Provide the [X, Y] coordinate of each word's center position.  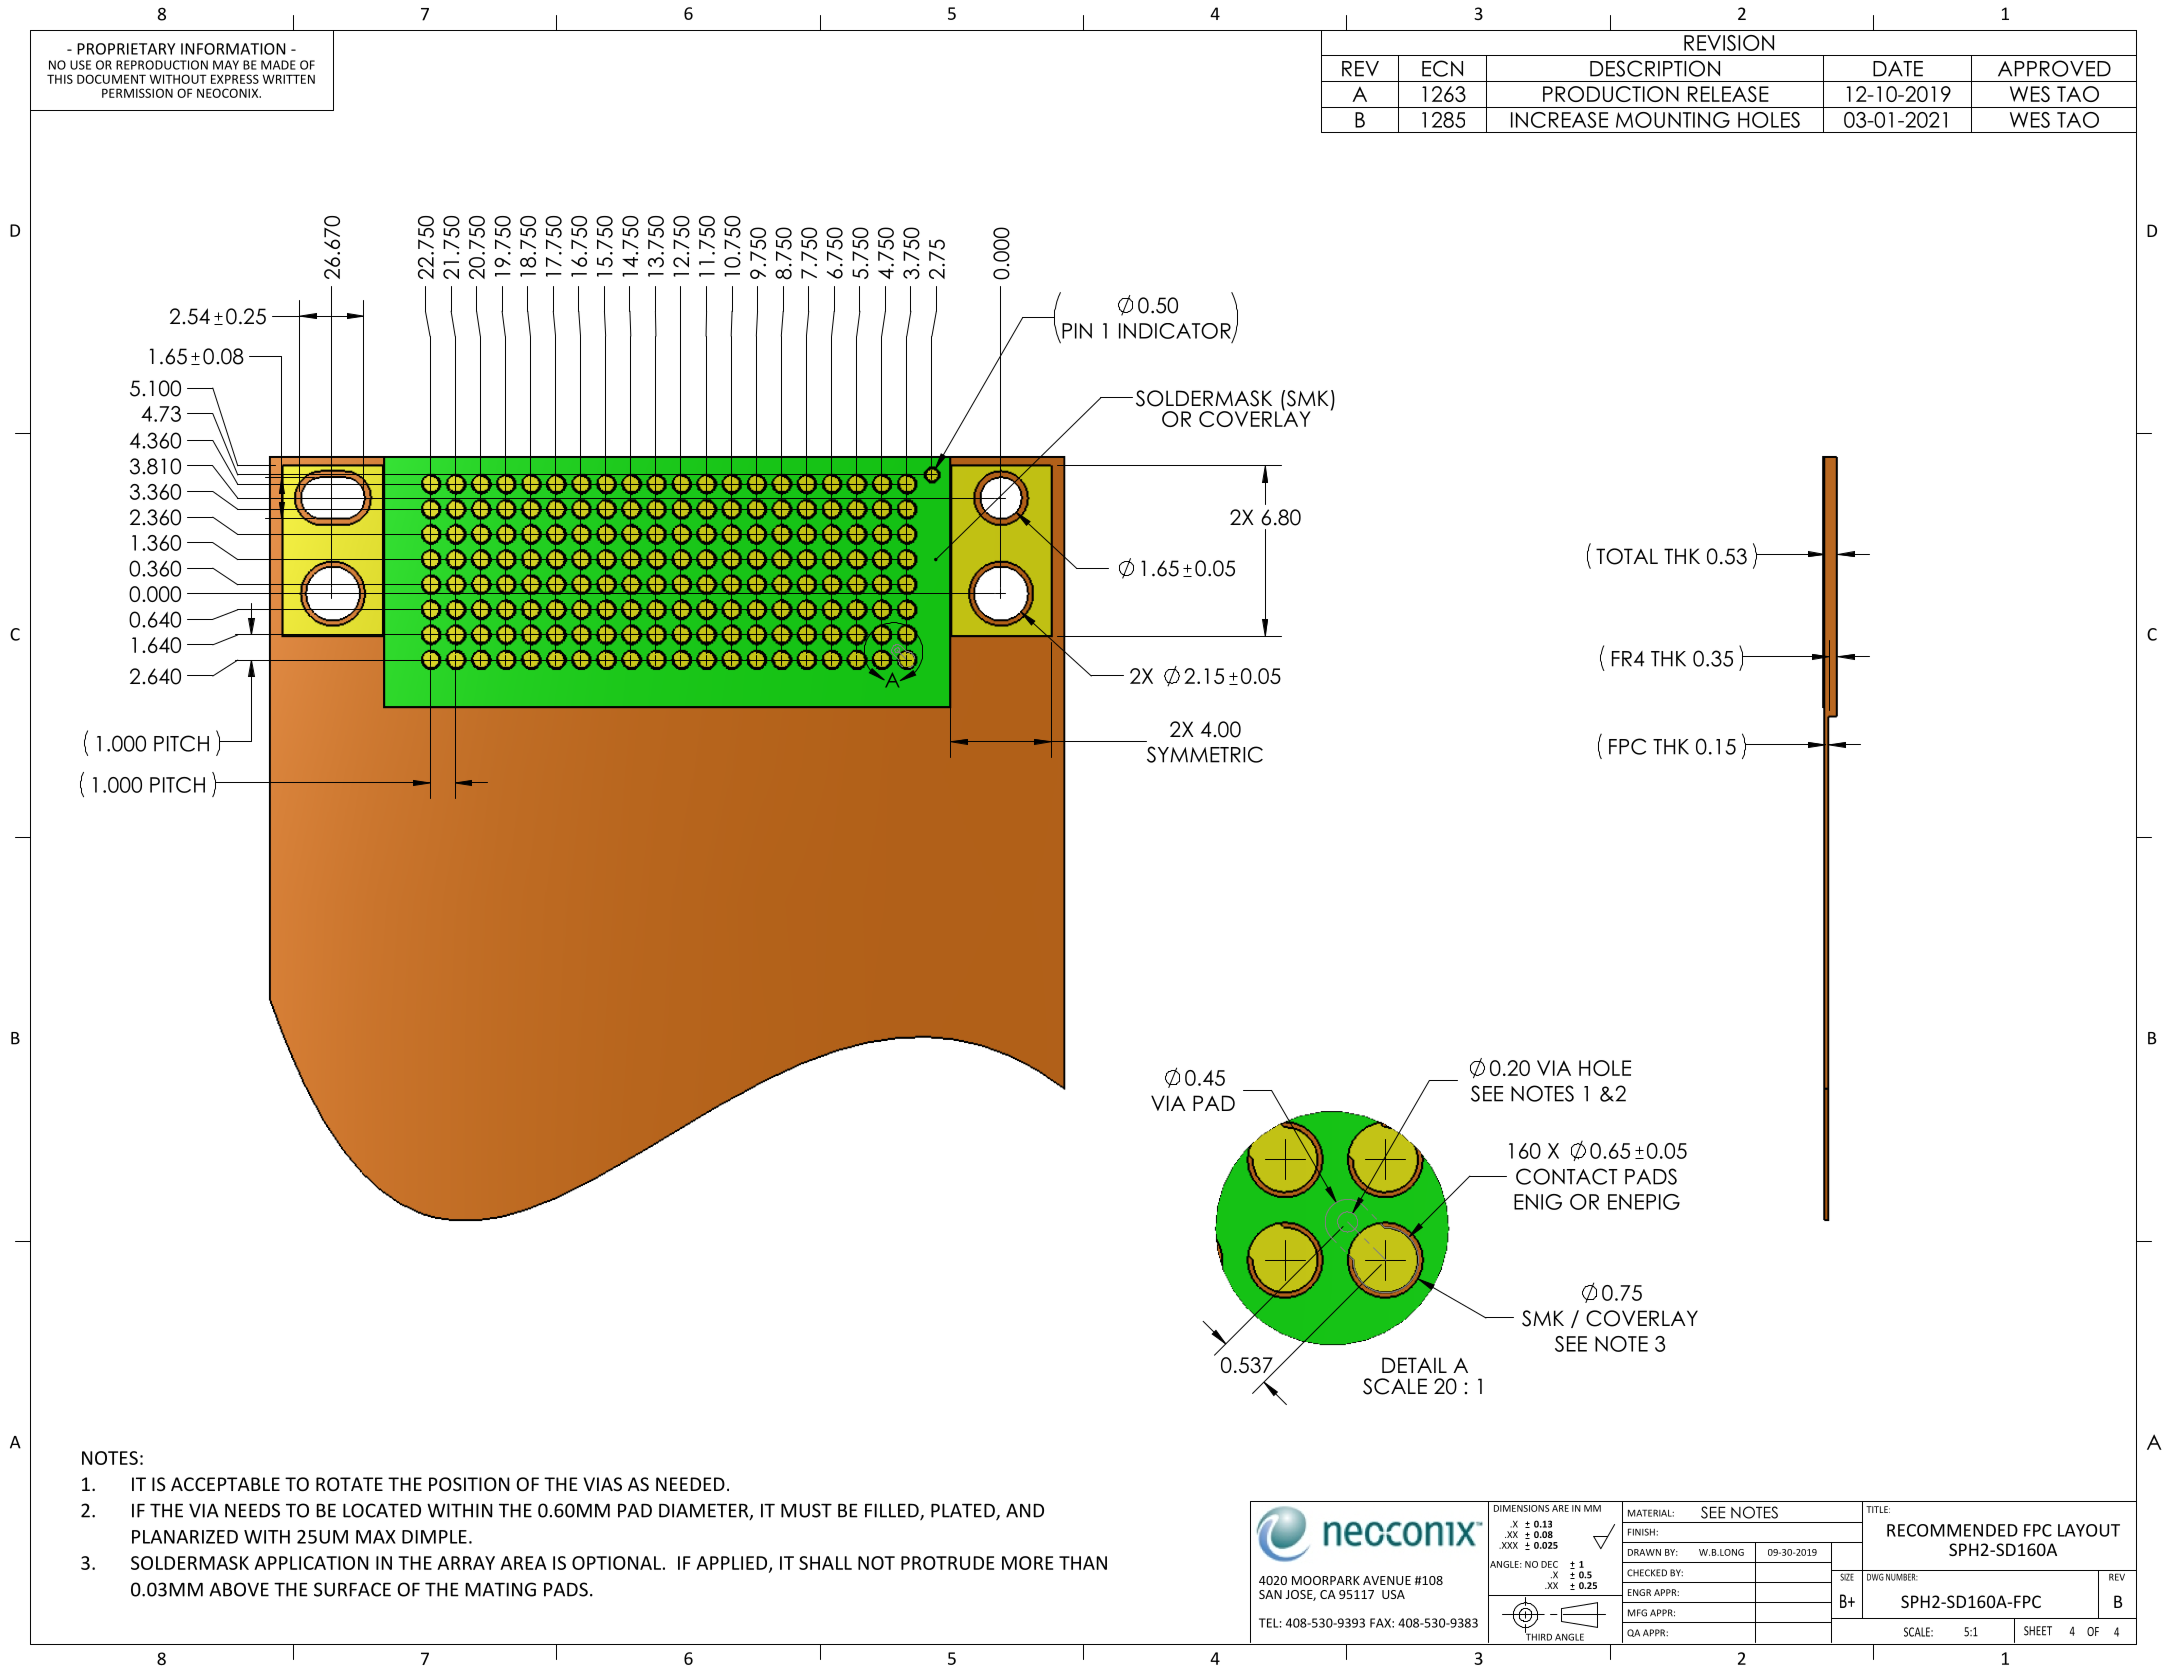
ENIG [1538, 1202]
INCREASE [1559, 120]
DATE [1898, 69]
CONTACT [1567, 1176]
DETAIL [1414, 1365]
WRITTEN [288, 79]
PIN [1077, 331]
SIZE [1847, 1577]
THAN [1083, 1563]
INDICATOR [1176, 332]
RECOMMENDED [1952, 1530]
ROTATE [349, 1484]
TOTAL [1627, 556]
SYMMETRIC [1205, 754]
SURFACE [352, 1589]
